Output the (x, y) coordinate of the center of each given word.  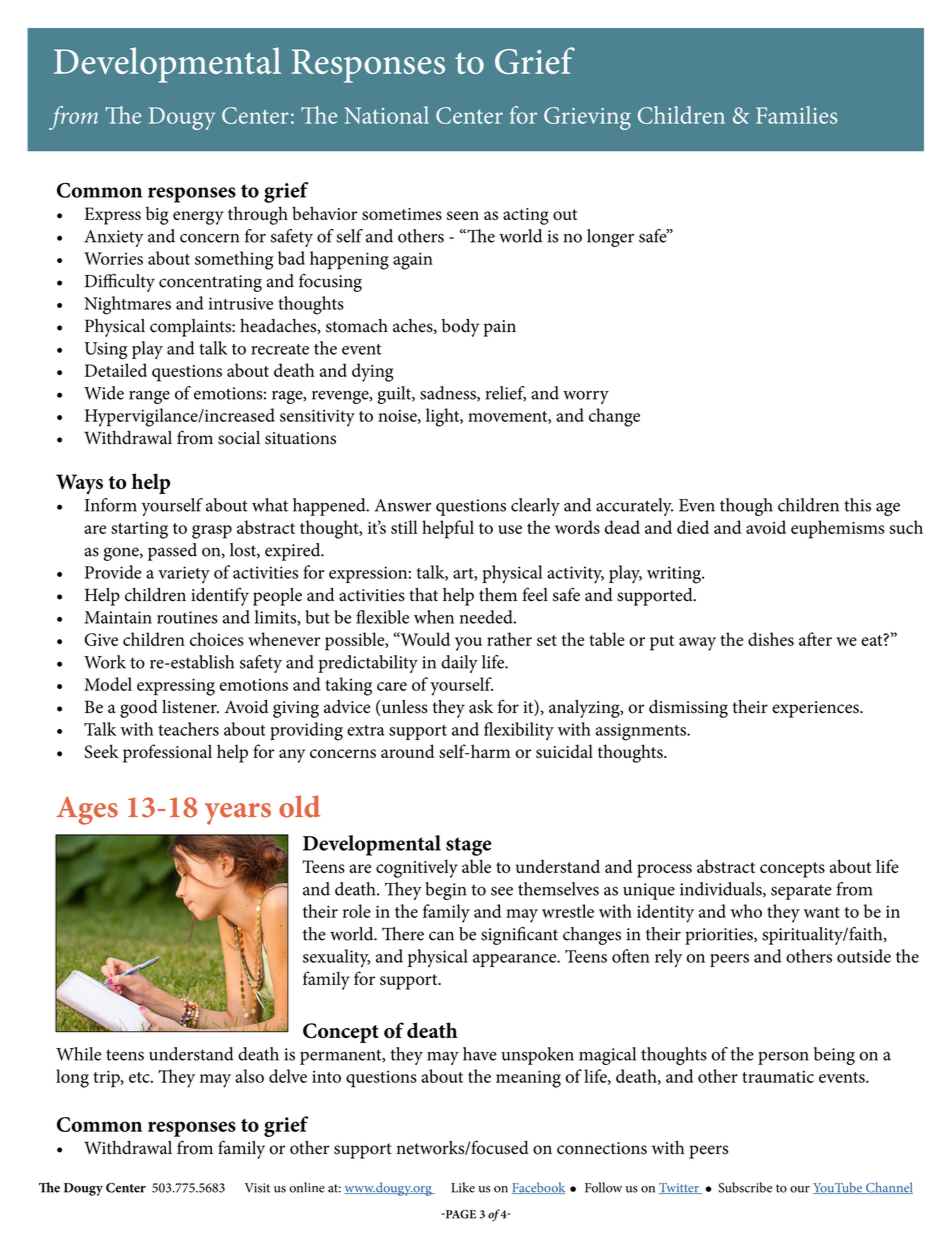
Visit (257, 1188)
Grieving (587, 118)
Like (463, 1187)
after (815, 639)
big (157, 215)
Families (797, 115)
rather (509, 639)
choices (217, 639)
